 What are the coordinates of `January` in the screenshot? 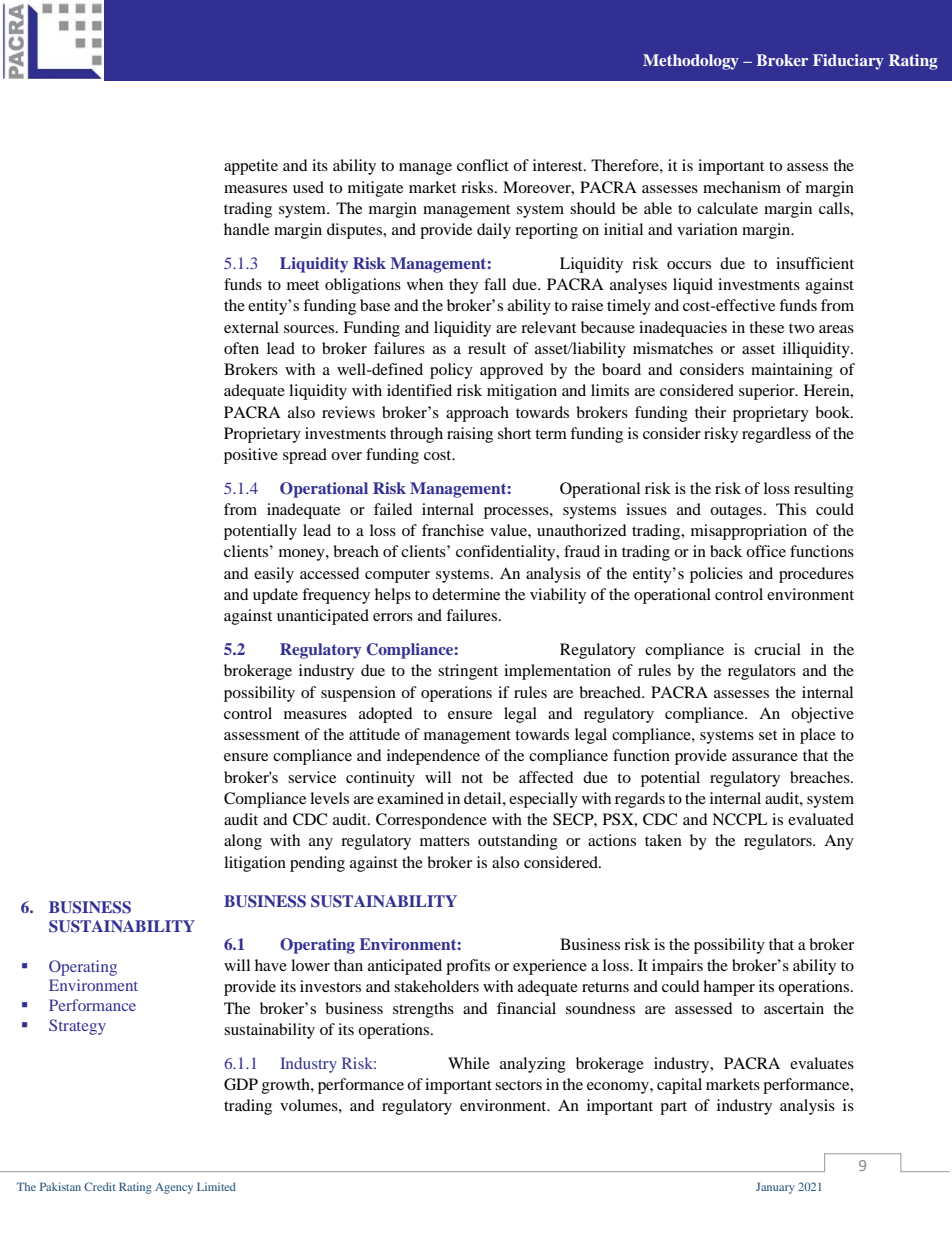 It's located at (775, 1188).
